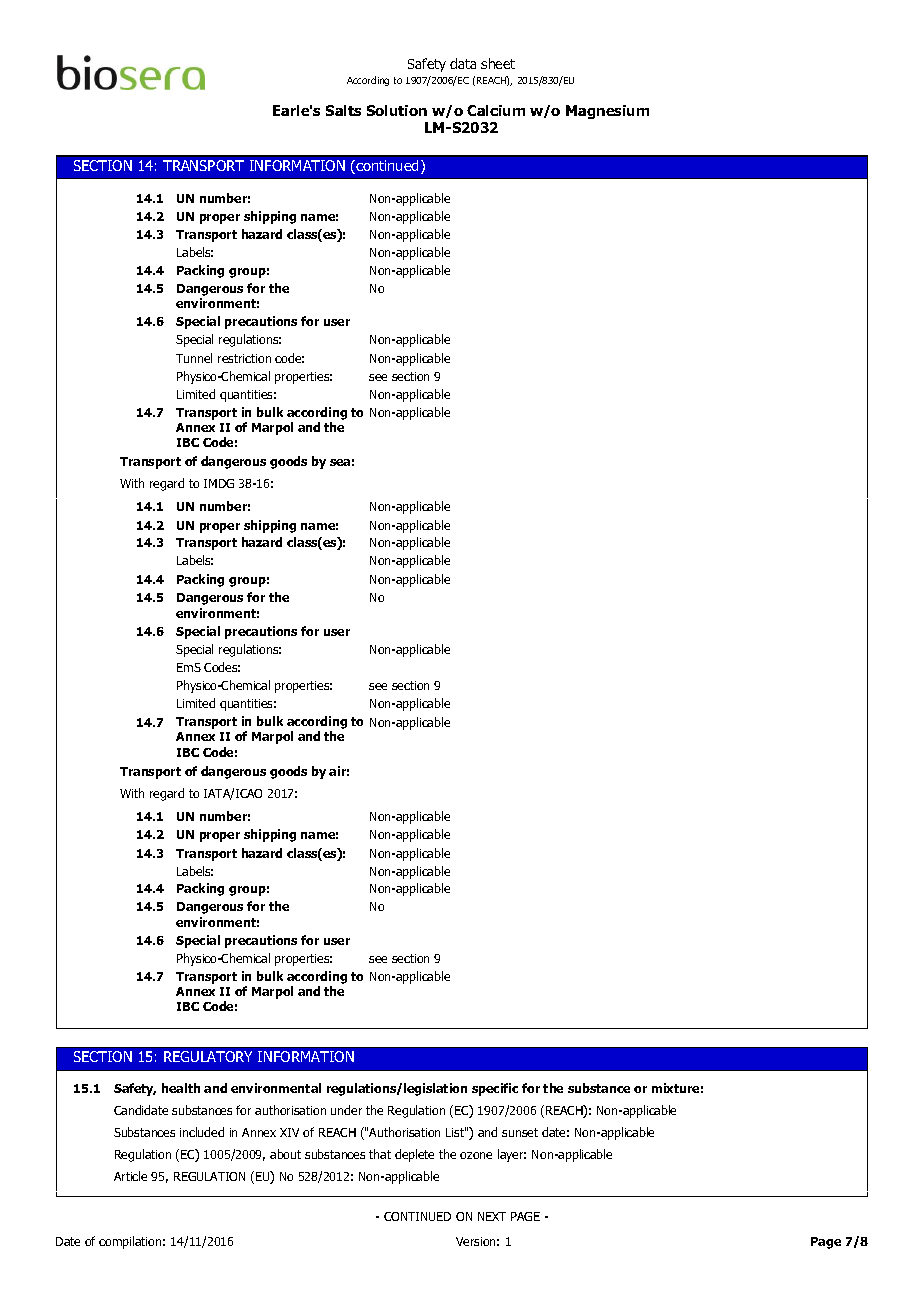  I want to click on REGULATORY, so click(208, 1056).
